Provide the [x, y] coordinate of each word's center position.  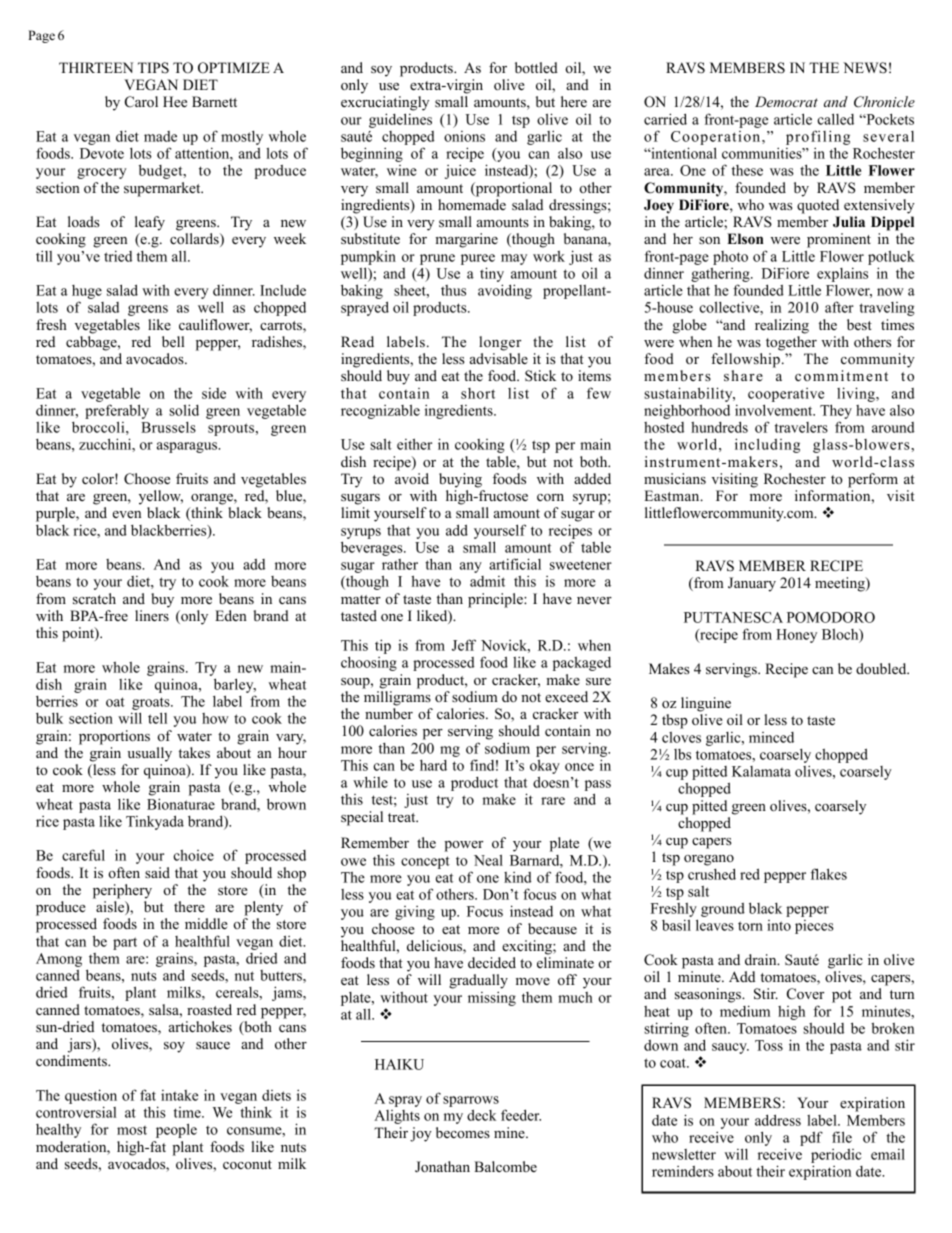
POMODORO [831, 617]
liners [152, 615]
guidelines [400, 120]
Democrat [786, 101]
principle [496, 600]
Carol [141, 102]
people [176, 1130]
